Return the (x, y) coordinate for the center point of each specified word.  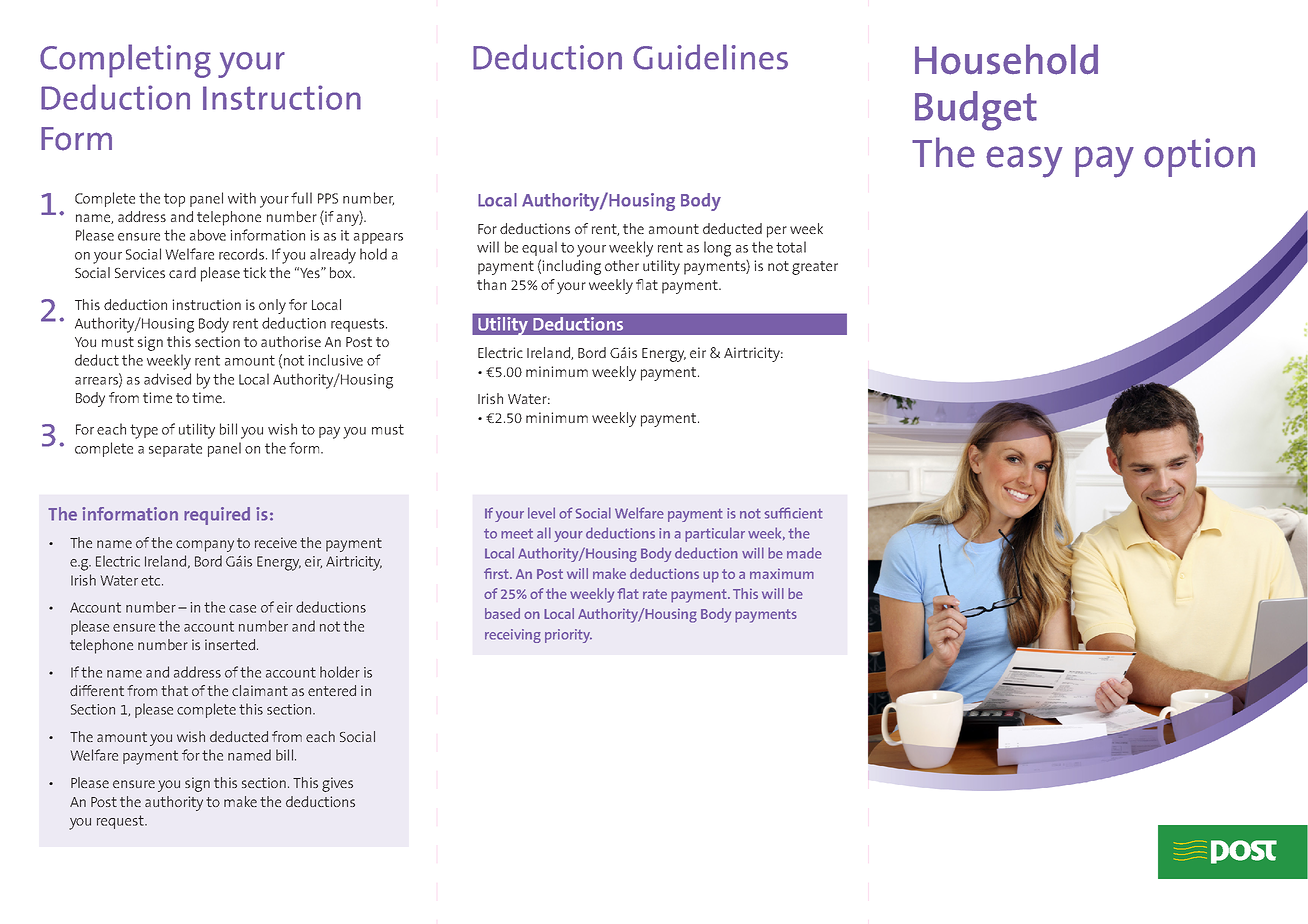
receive (276, 542)
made (804, 553)
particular (715, 534)
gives (337, 784)
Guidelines (710, 57)
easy (1024, 162)
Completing (125, 61)
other (622, 265)
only (272, 306)
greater (815, 268)
